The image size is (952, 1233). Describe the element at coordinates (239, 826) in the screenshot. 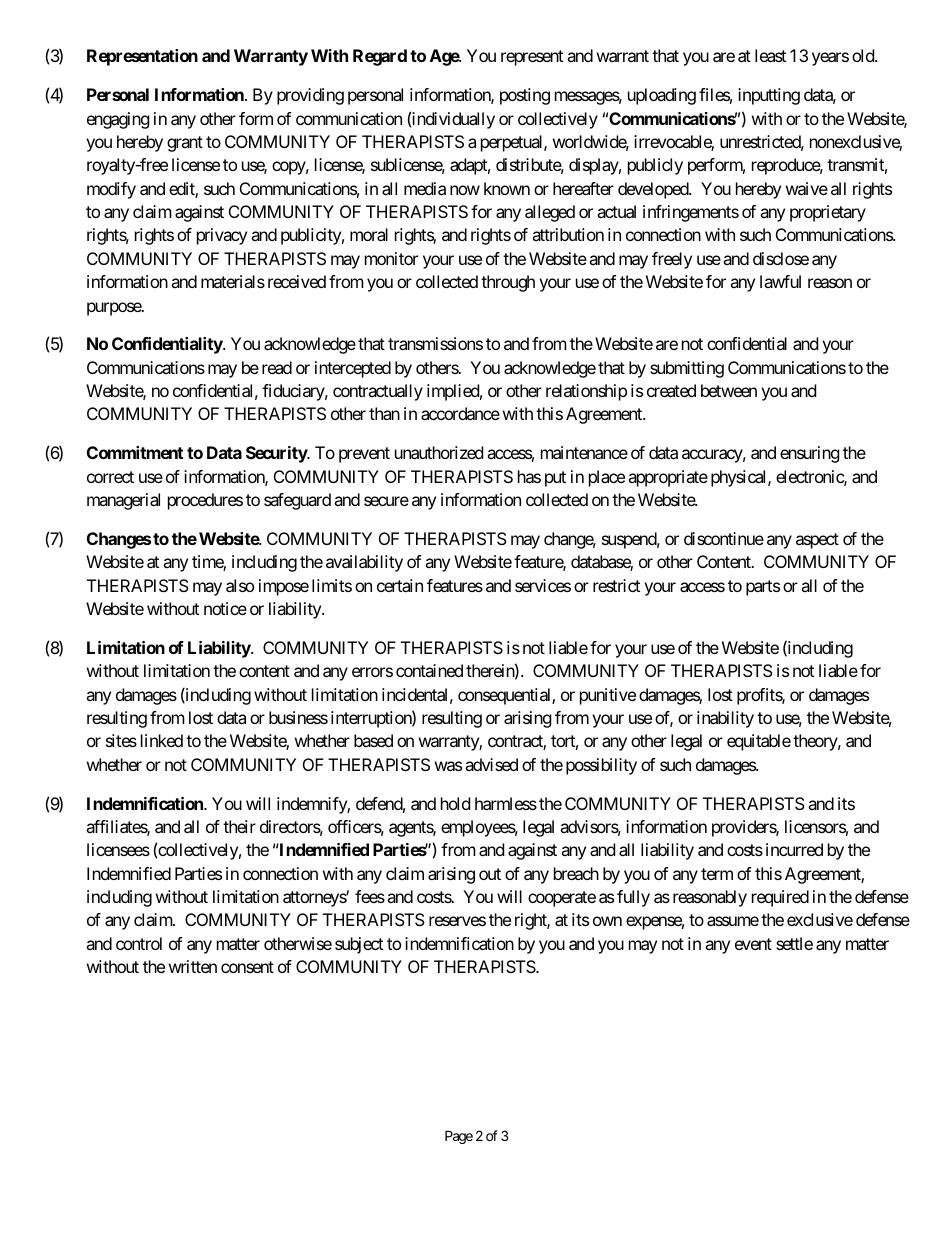

I see `their` at that location.
